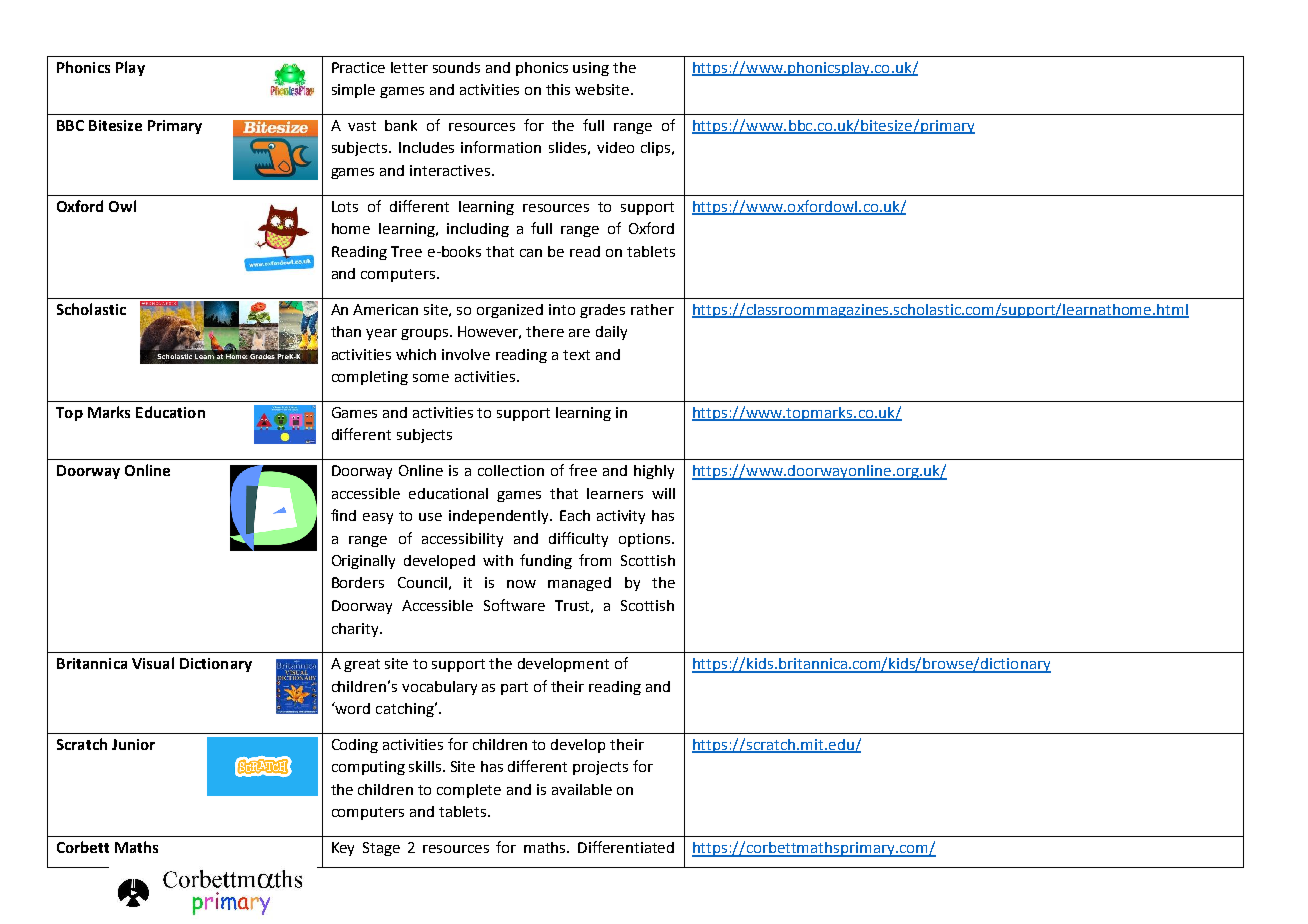 The height and width of the screenshot is (924, 1308). Describe the element at coordinates (422, 582) in the screenshot. I see `Council` at that location.
